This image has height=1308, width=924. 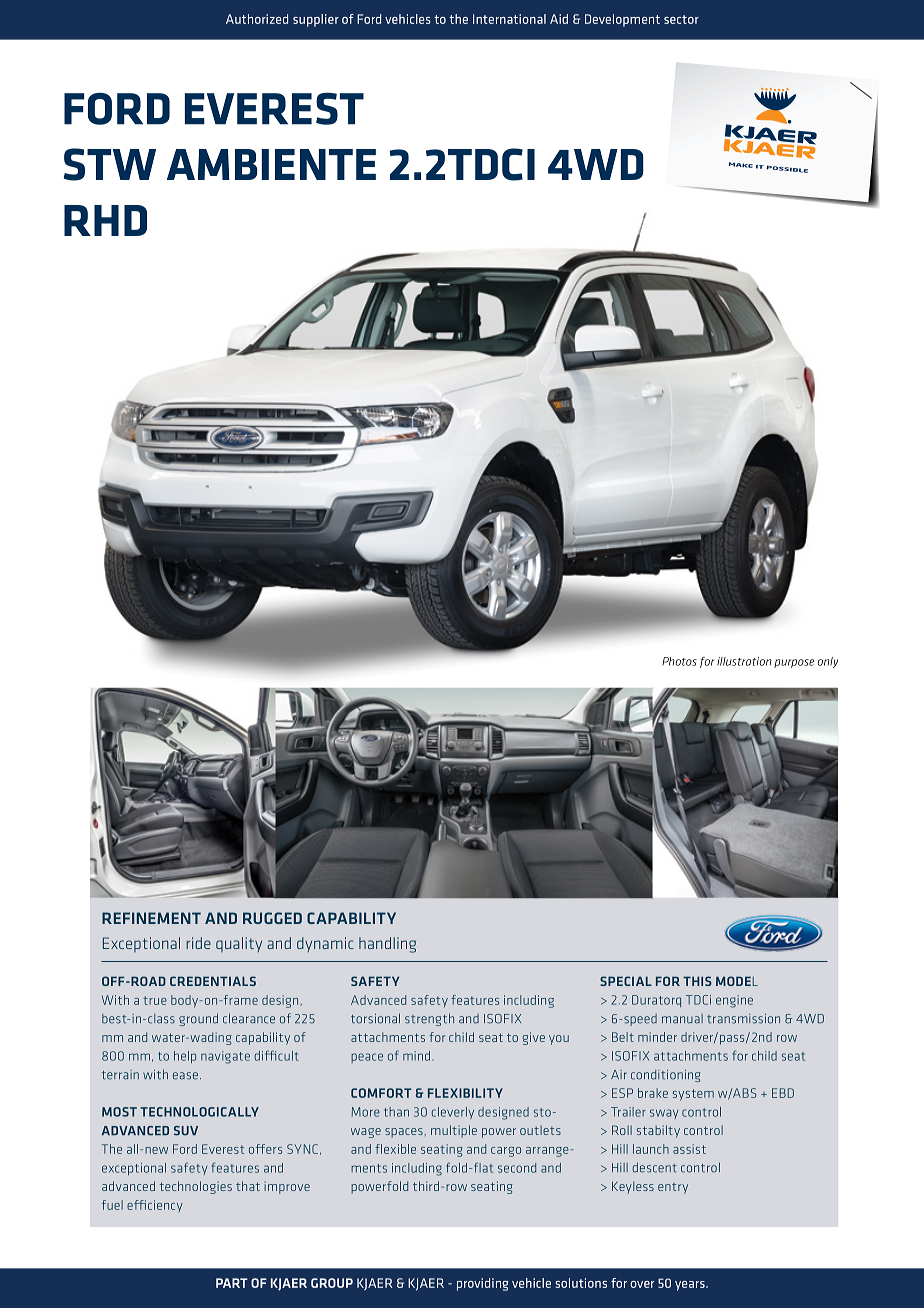 What do you see at coordinates (429, 1019) in the image?
I see `strength` at bounding box center [429, 1019].
